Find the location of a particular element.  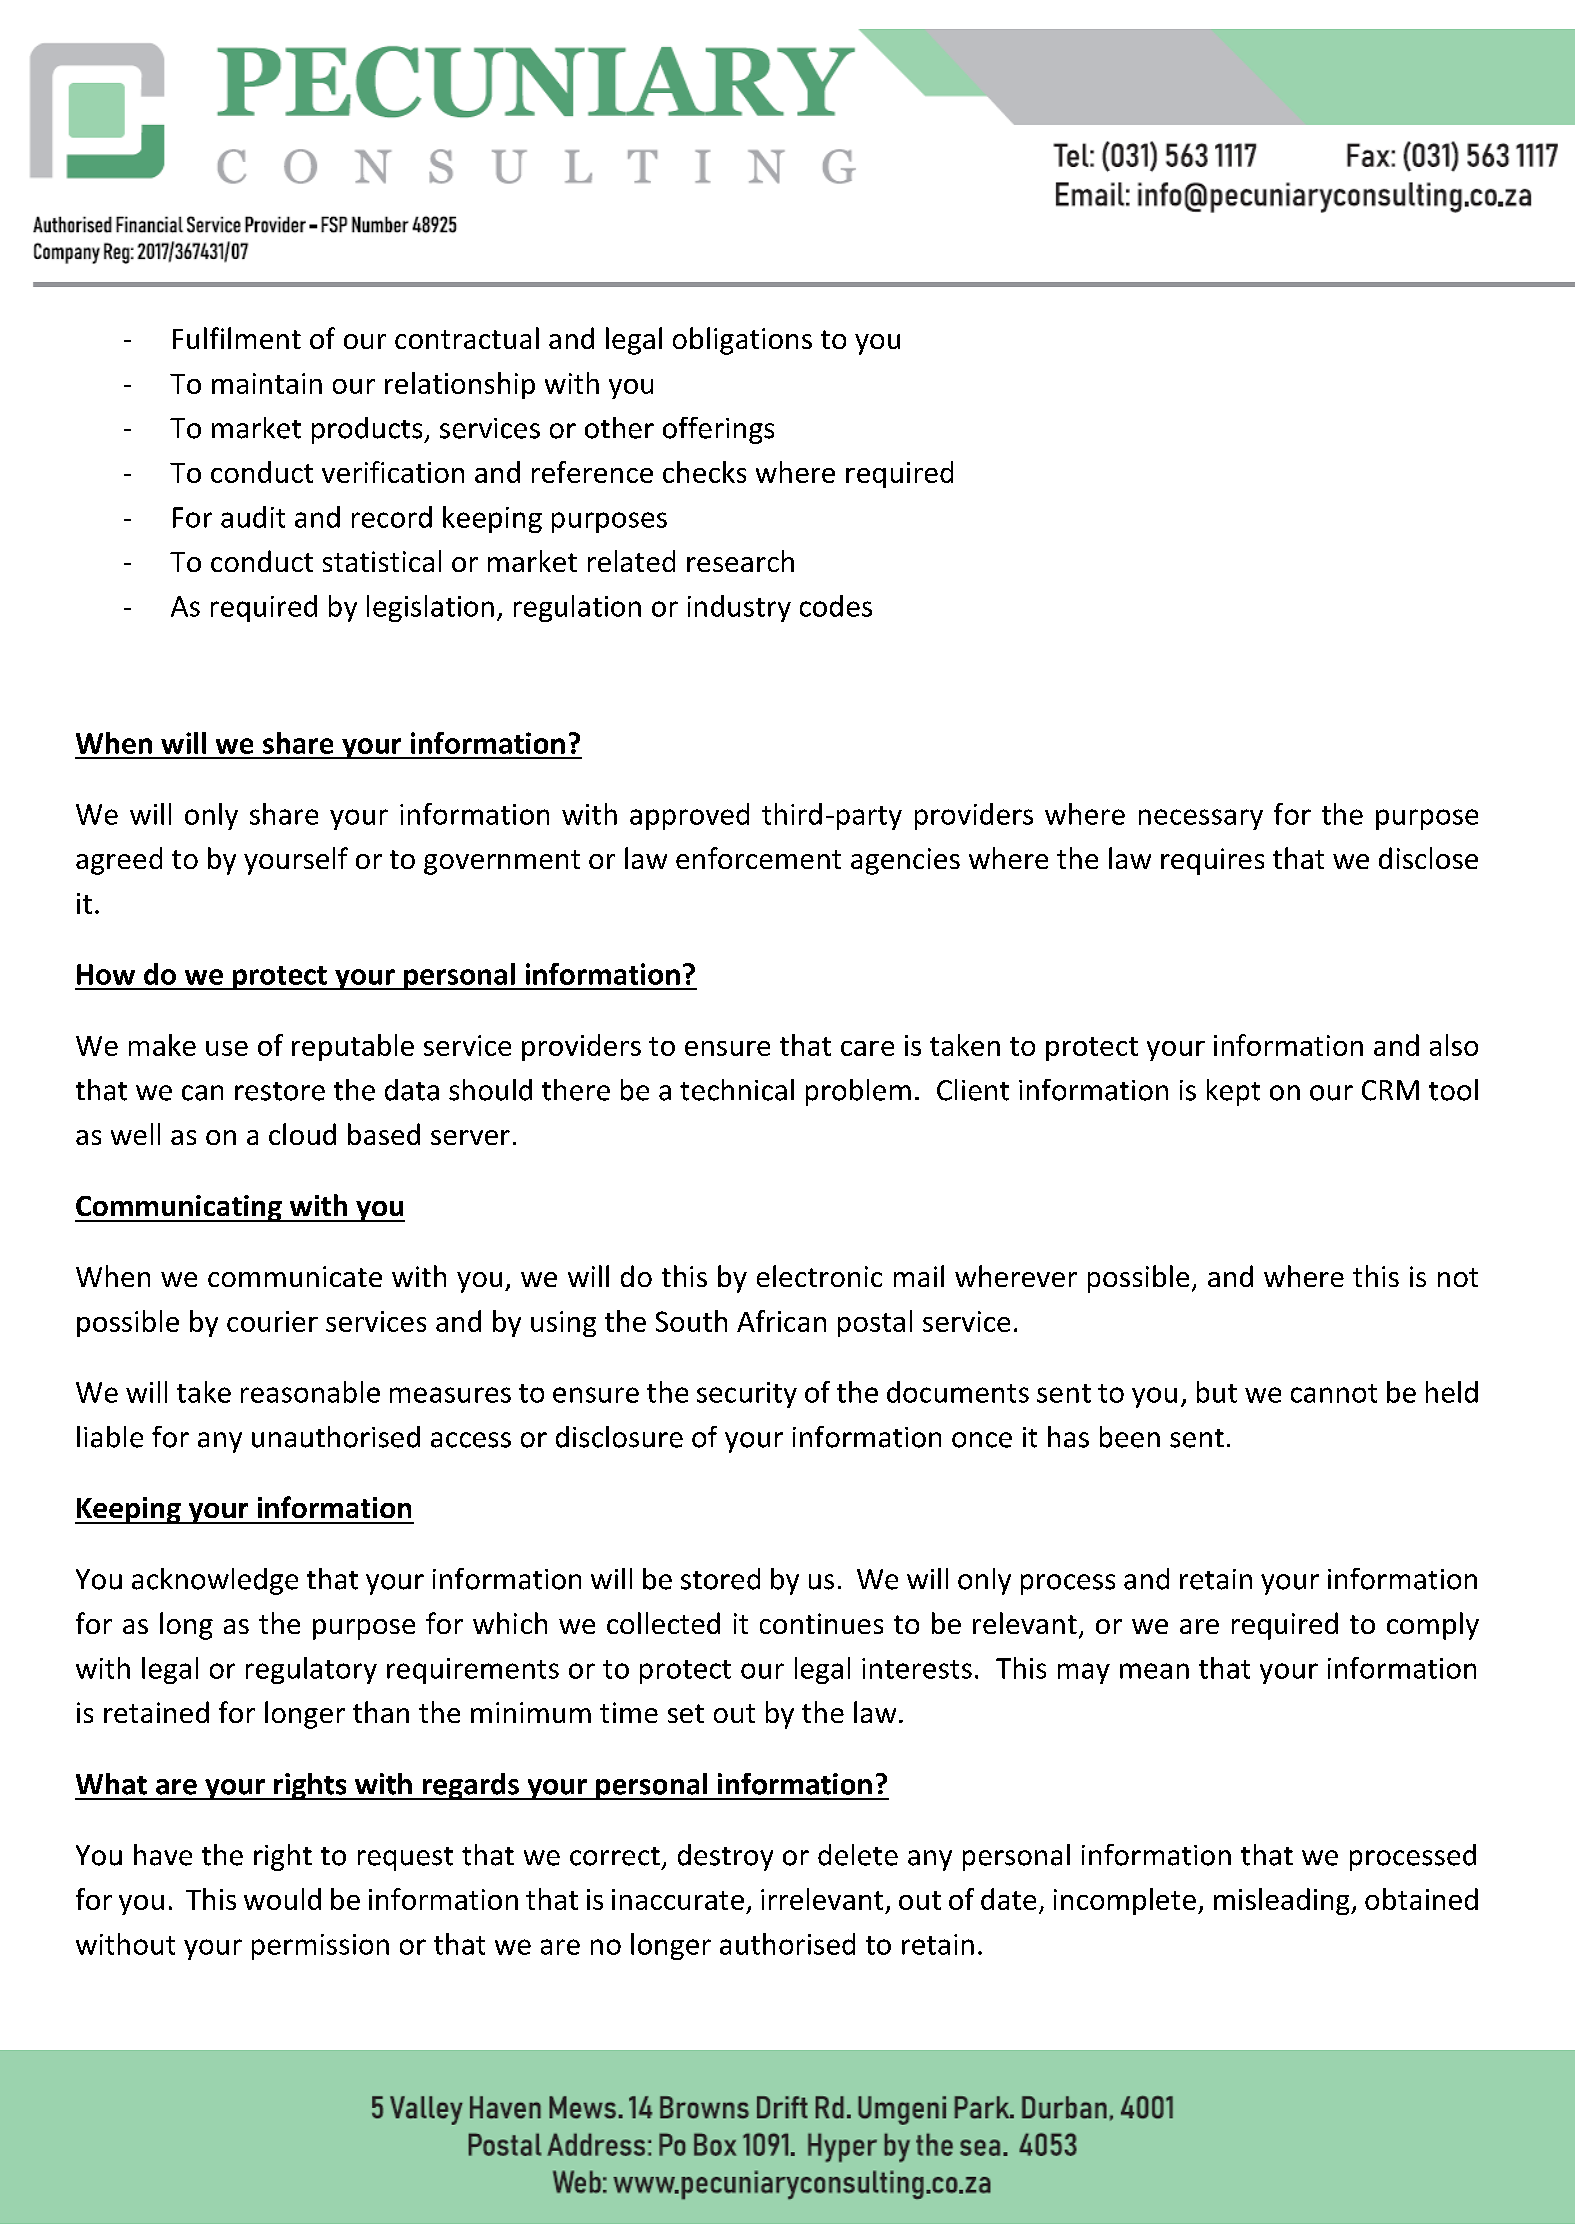

offerings is located at coordinates (718, 430).
